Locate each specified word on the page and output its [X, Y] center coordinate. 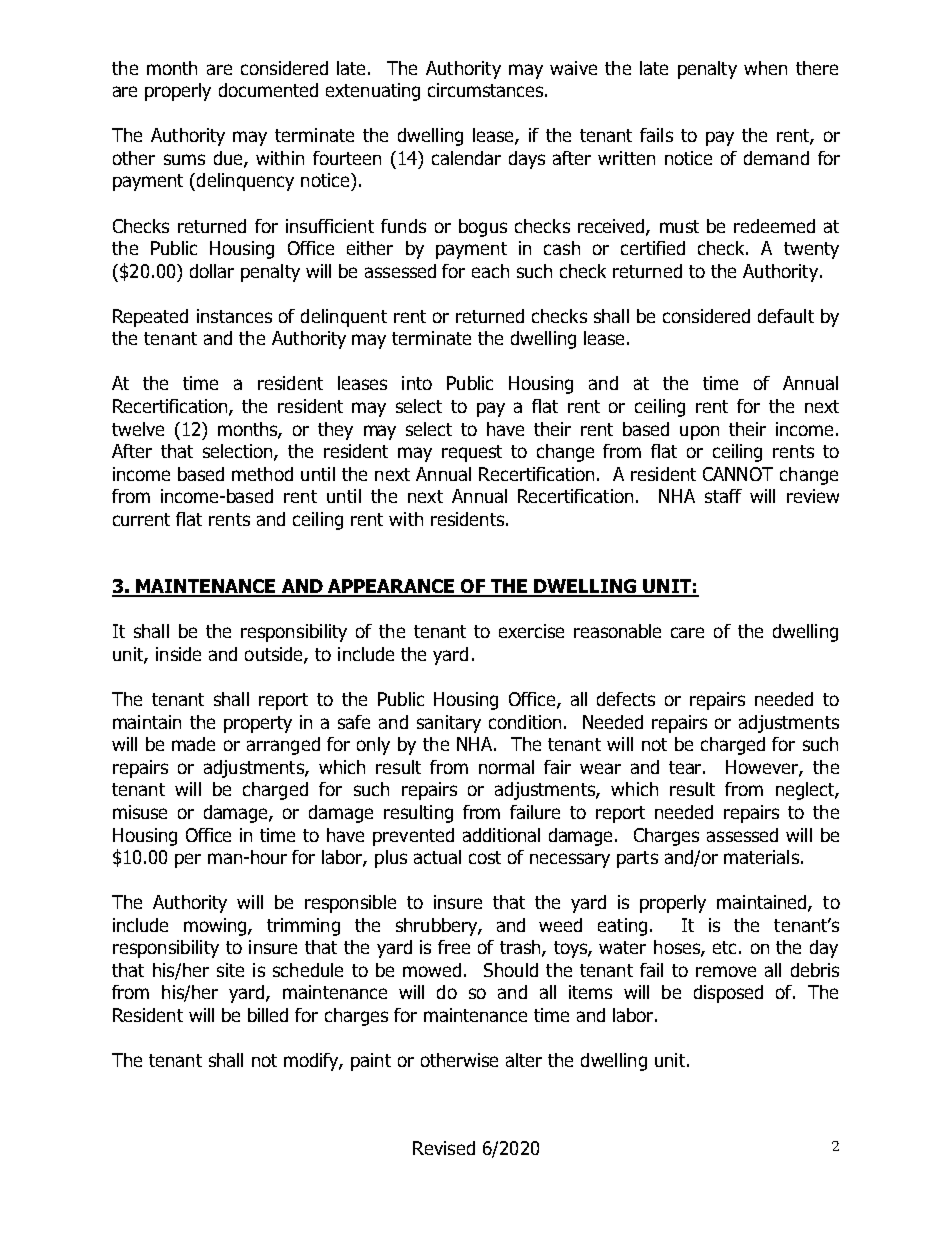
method [262, 474]
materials [761, 857]
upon [699, 432]
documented [268, 90]
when [765, 68]
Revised [444, 1148]
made [193, 744]
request [472, 453]
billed [268, 1015]
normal [506, 767]
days [527, 160]
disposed [728, 994]
